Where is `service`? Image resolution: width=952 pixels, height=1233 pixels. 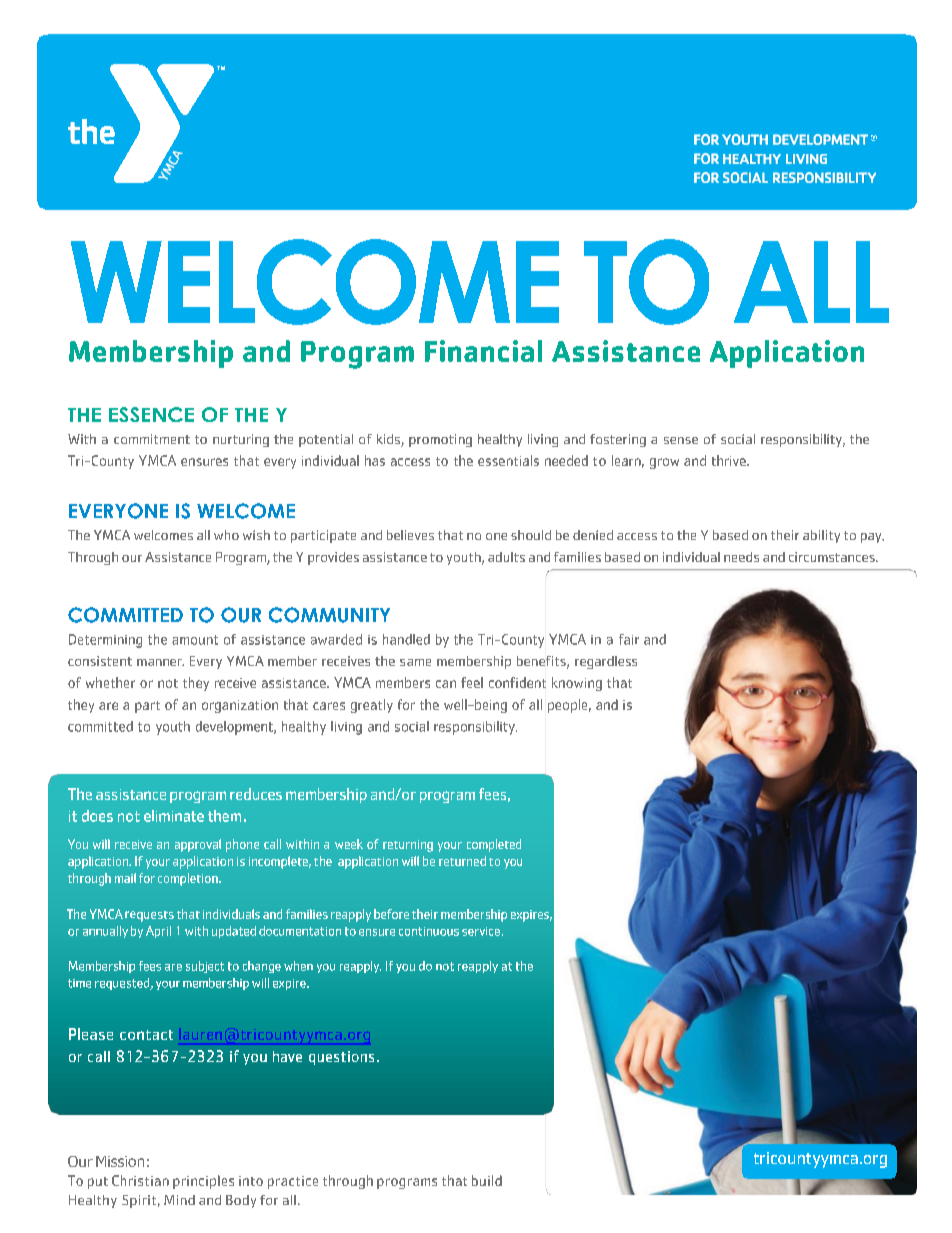
service is located at coordinates (481, 931).
